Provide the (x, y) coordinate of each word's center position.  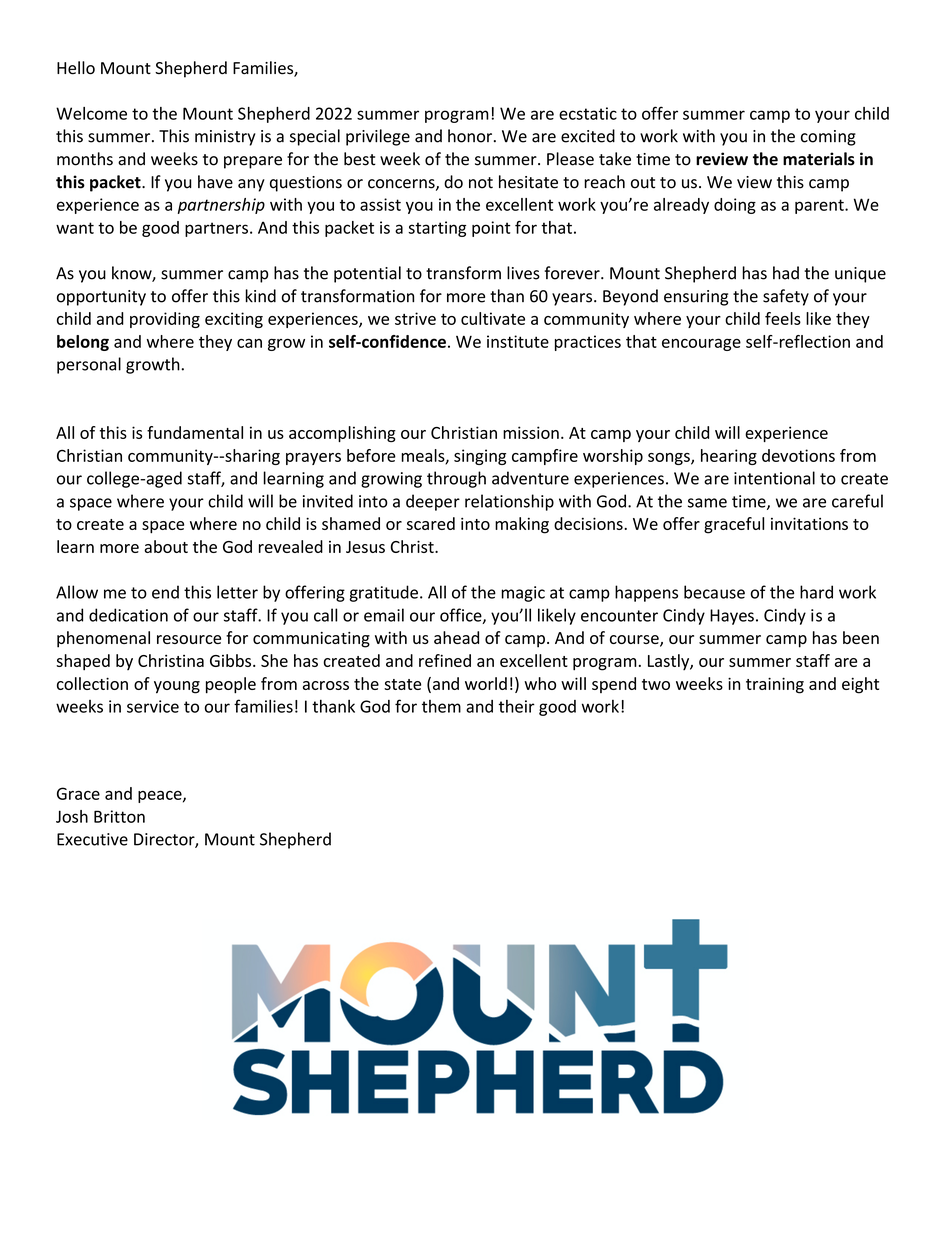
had (786, 273)
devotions (798, 455)
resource (189, 639)
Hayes (732, 617)
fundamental (195, 432)
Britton (119, 816)
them (441, 706)
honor (470, 136)
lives (523, 273)
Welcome (91, 113)
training (775, 685)
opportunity (101, 298)
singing (480, 457)
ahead (456, 637)
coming (828, 138)
